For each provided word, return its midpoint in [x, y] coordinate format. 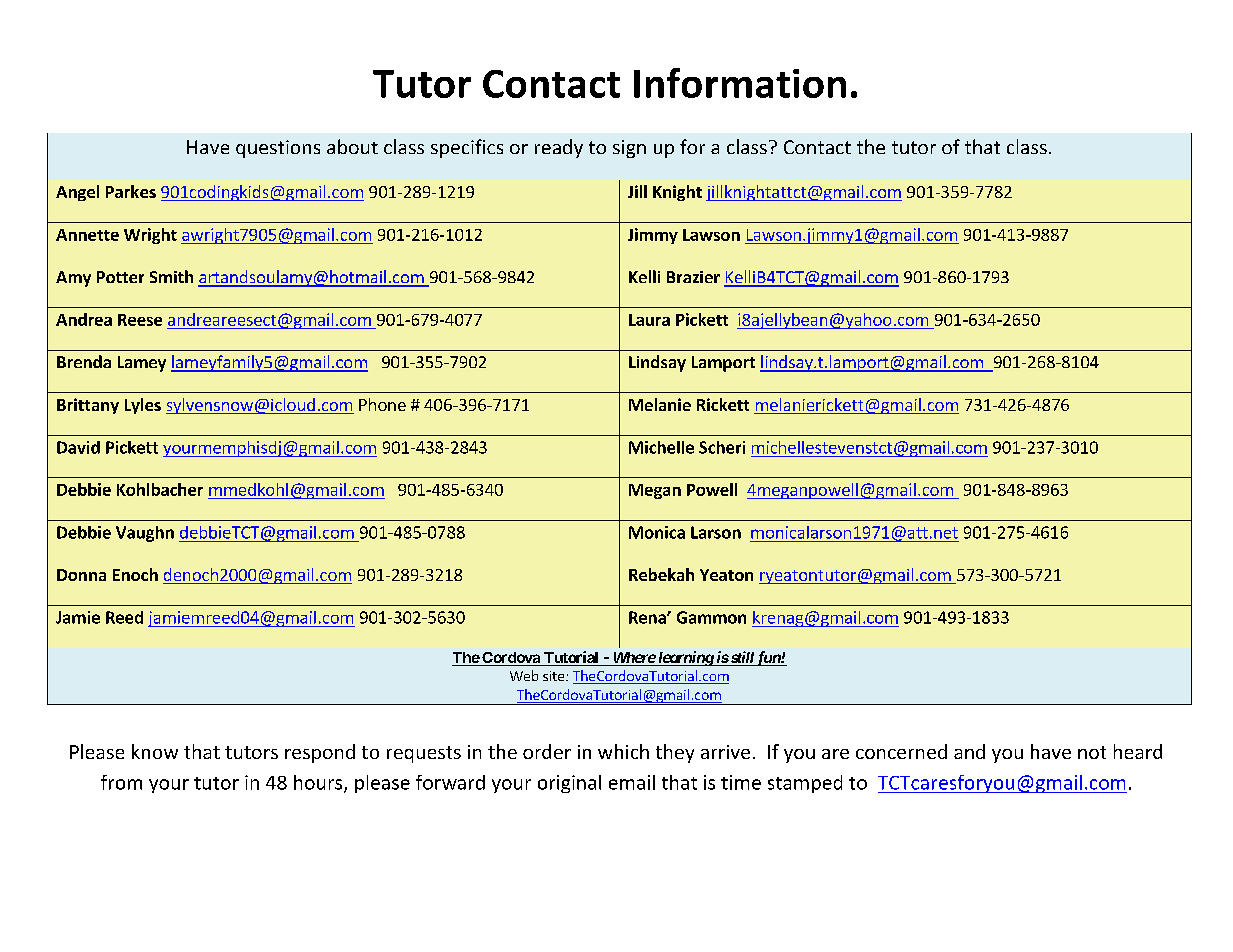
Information [740, 83]
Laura [649, 320]
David [78, 447]
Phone [382, 404]
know [155, 751]
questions [278, 149]
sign [629, 149]
